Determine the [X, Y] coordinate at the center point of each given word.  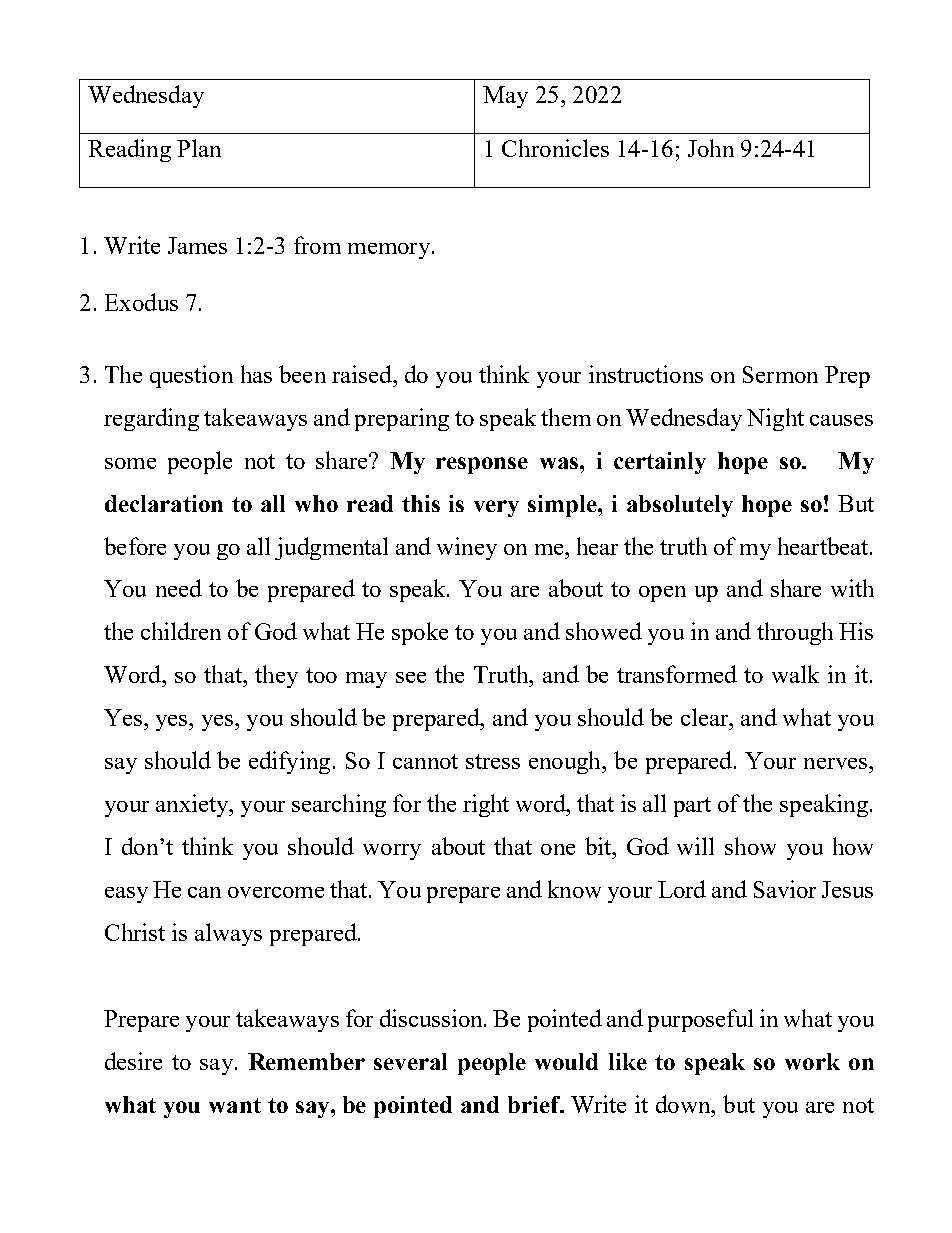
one [558, 849]
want [235, 1105]
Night [775, 419]
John [711, 148]
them [566, 417]
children [181, 631]
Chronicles [555, 148]
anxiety [193, 805]
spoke [420, 633]
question [191, 376]
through [795, 633]
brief [535, 1104]
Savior [785, 889]
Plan [199, 148]
